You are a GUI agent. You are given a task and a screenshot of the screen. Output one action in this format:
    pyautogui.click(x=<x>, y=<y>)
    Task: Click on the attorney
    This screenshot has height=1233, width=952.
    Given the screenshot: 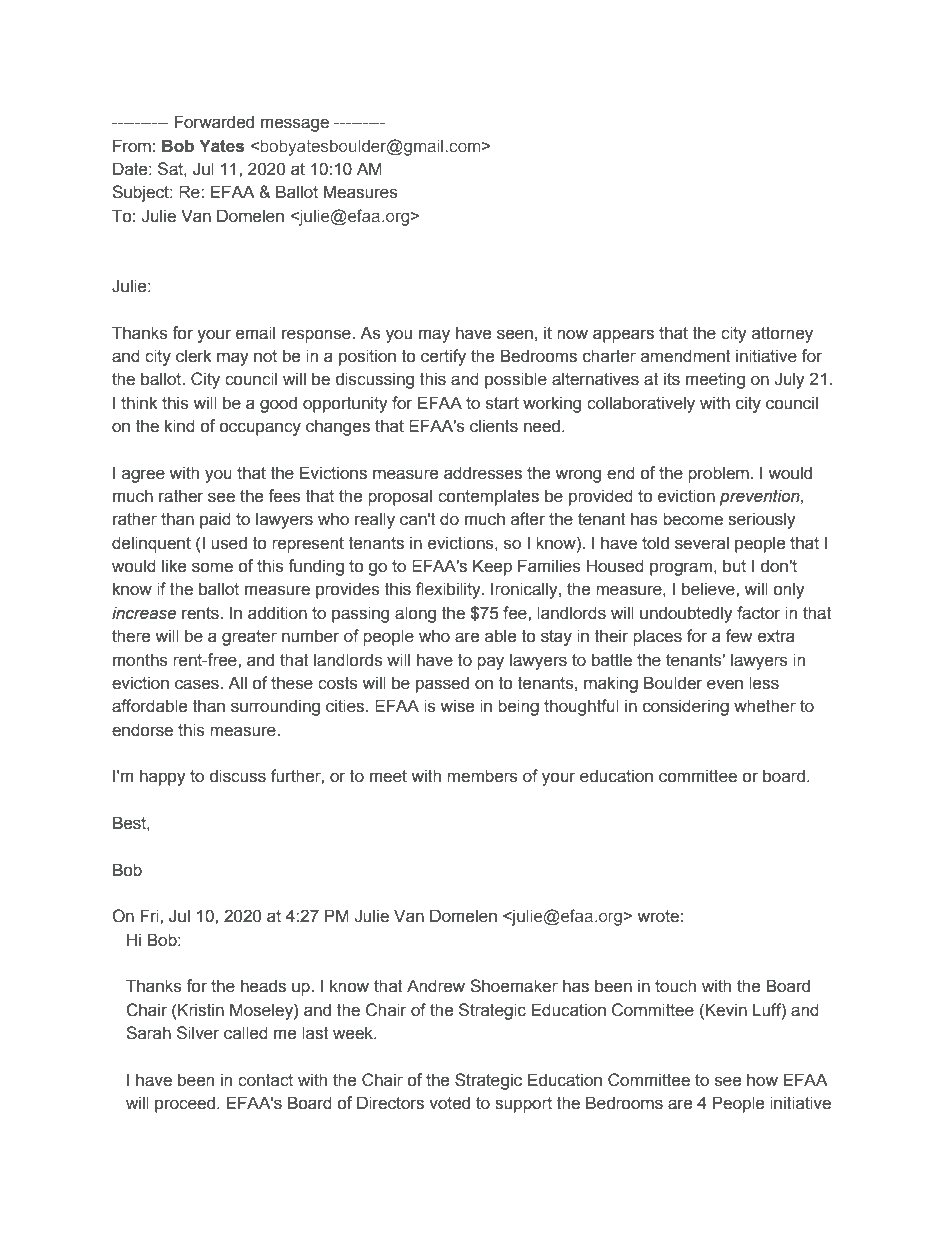 What is the action you would take?
    pyautogui.click(x=782, y=335)
